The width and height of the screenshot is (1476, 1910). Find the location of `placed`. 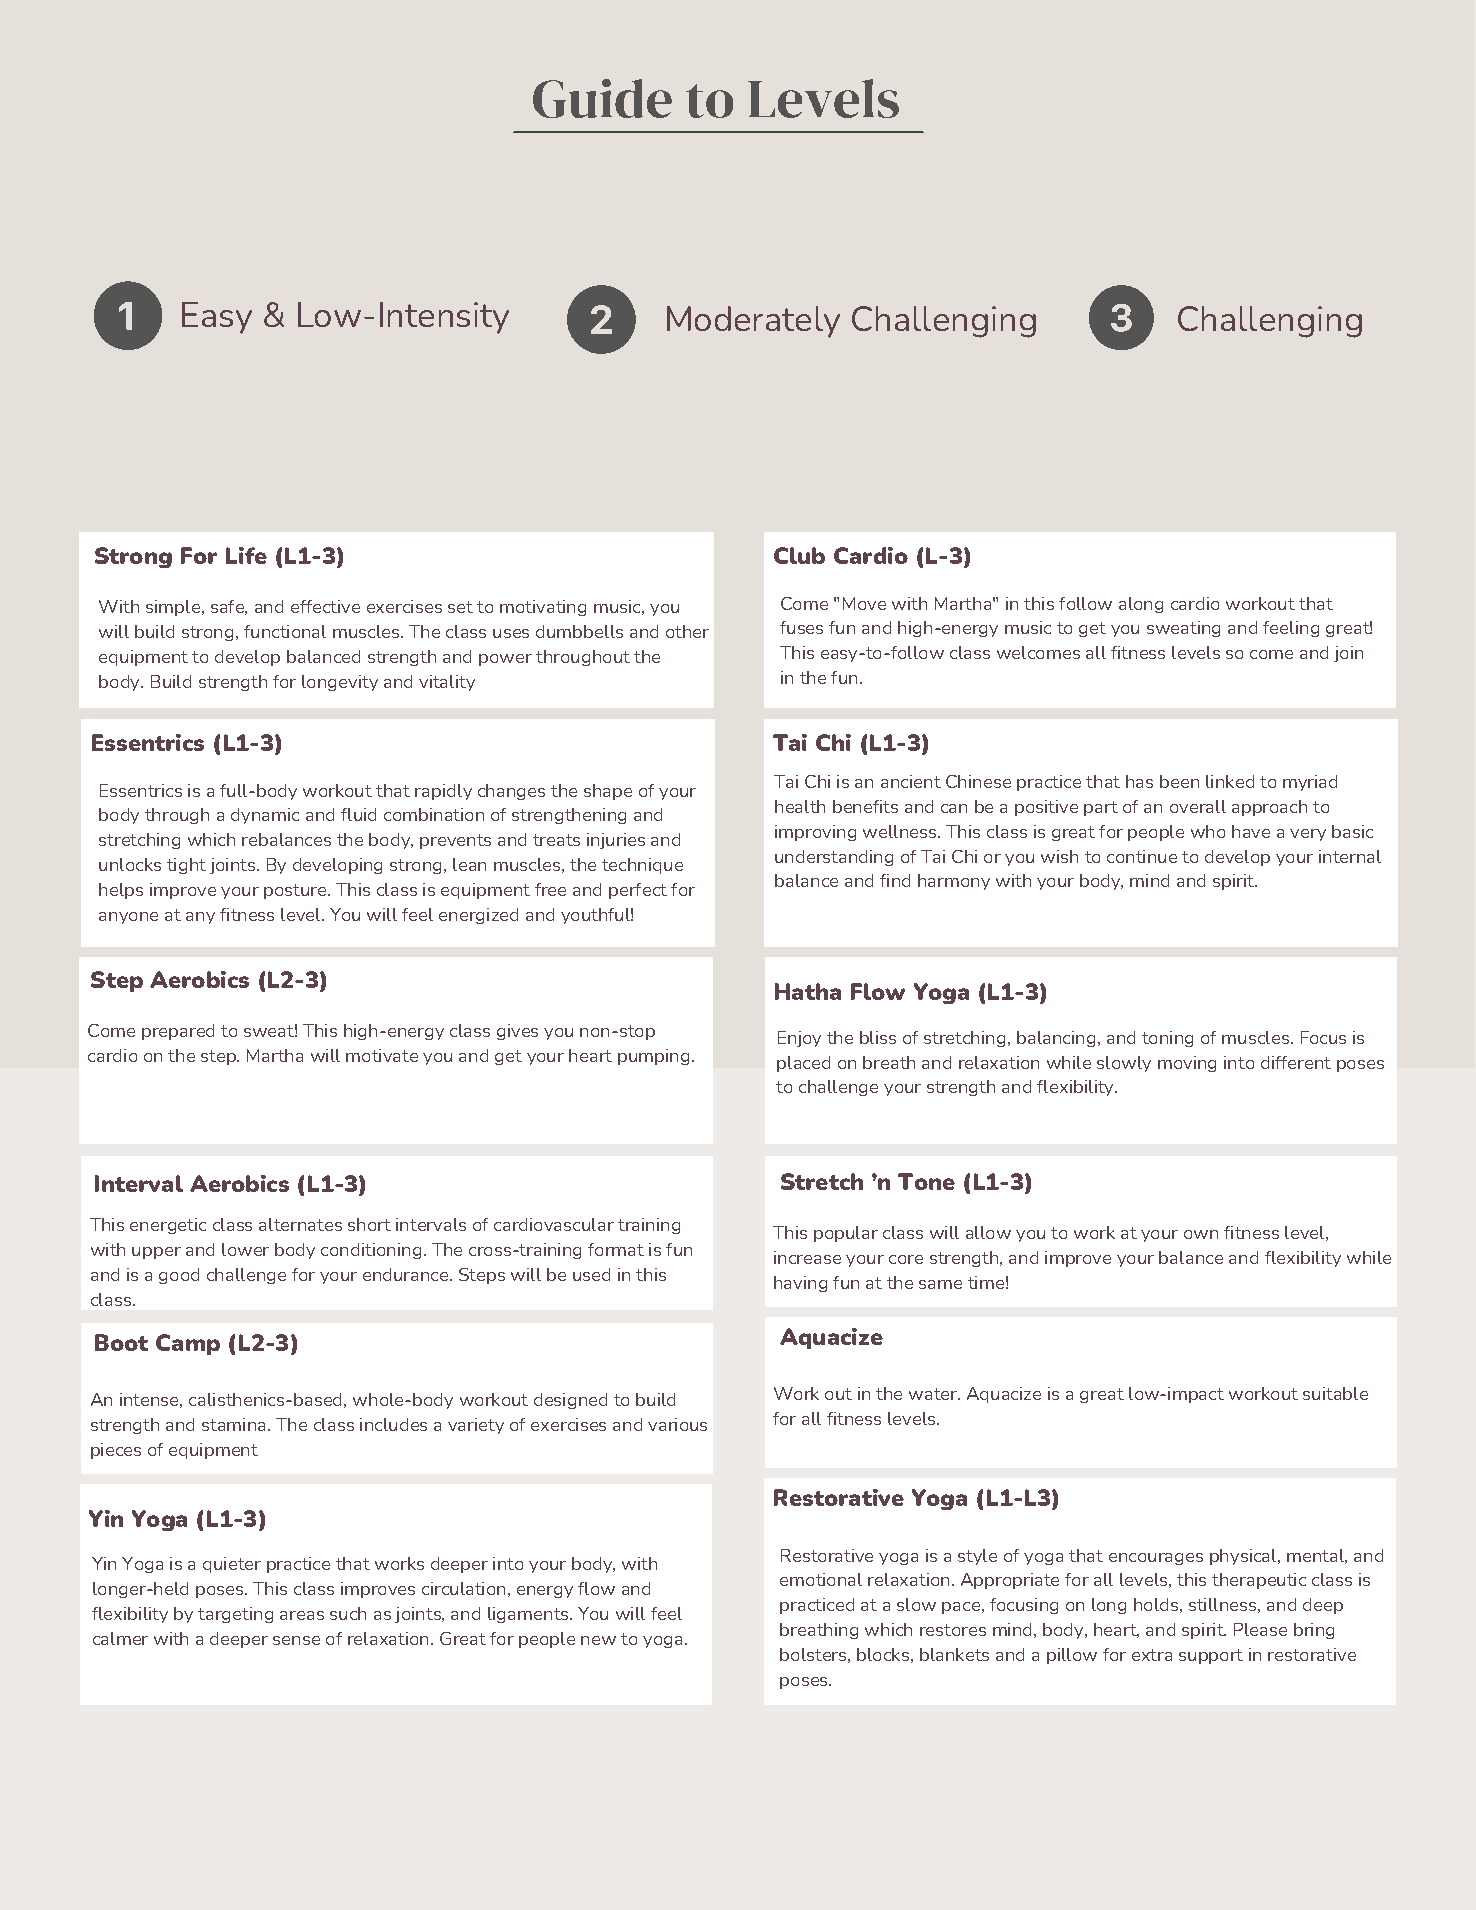

placed is located at coordinates (803, 1064).
